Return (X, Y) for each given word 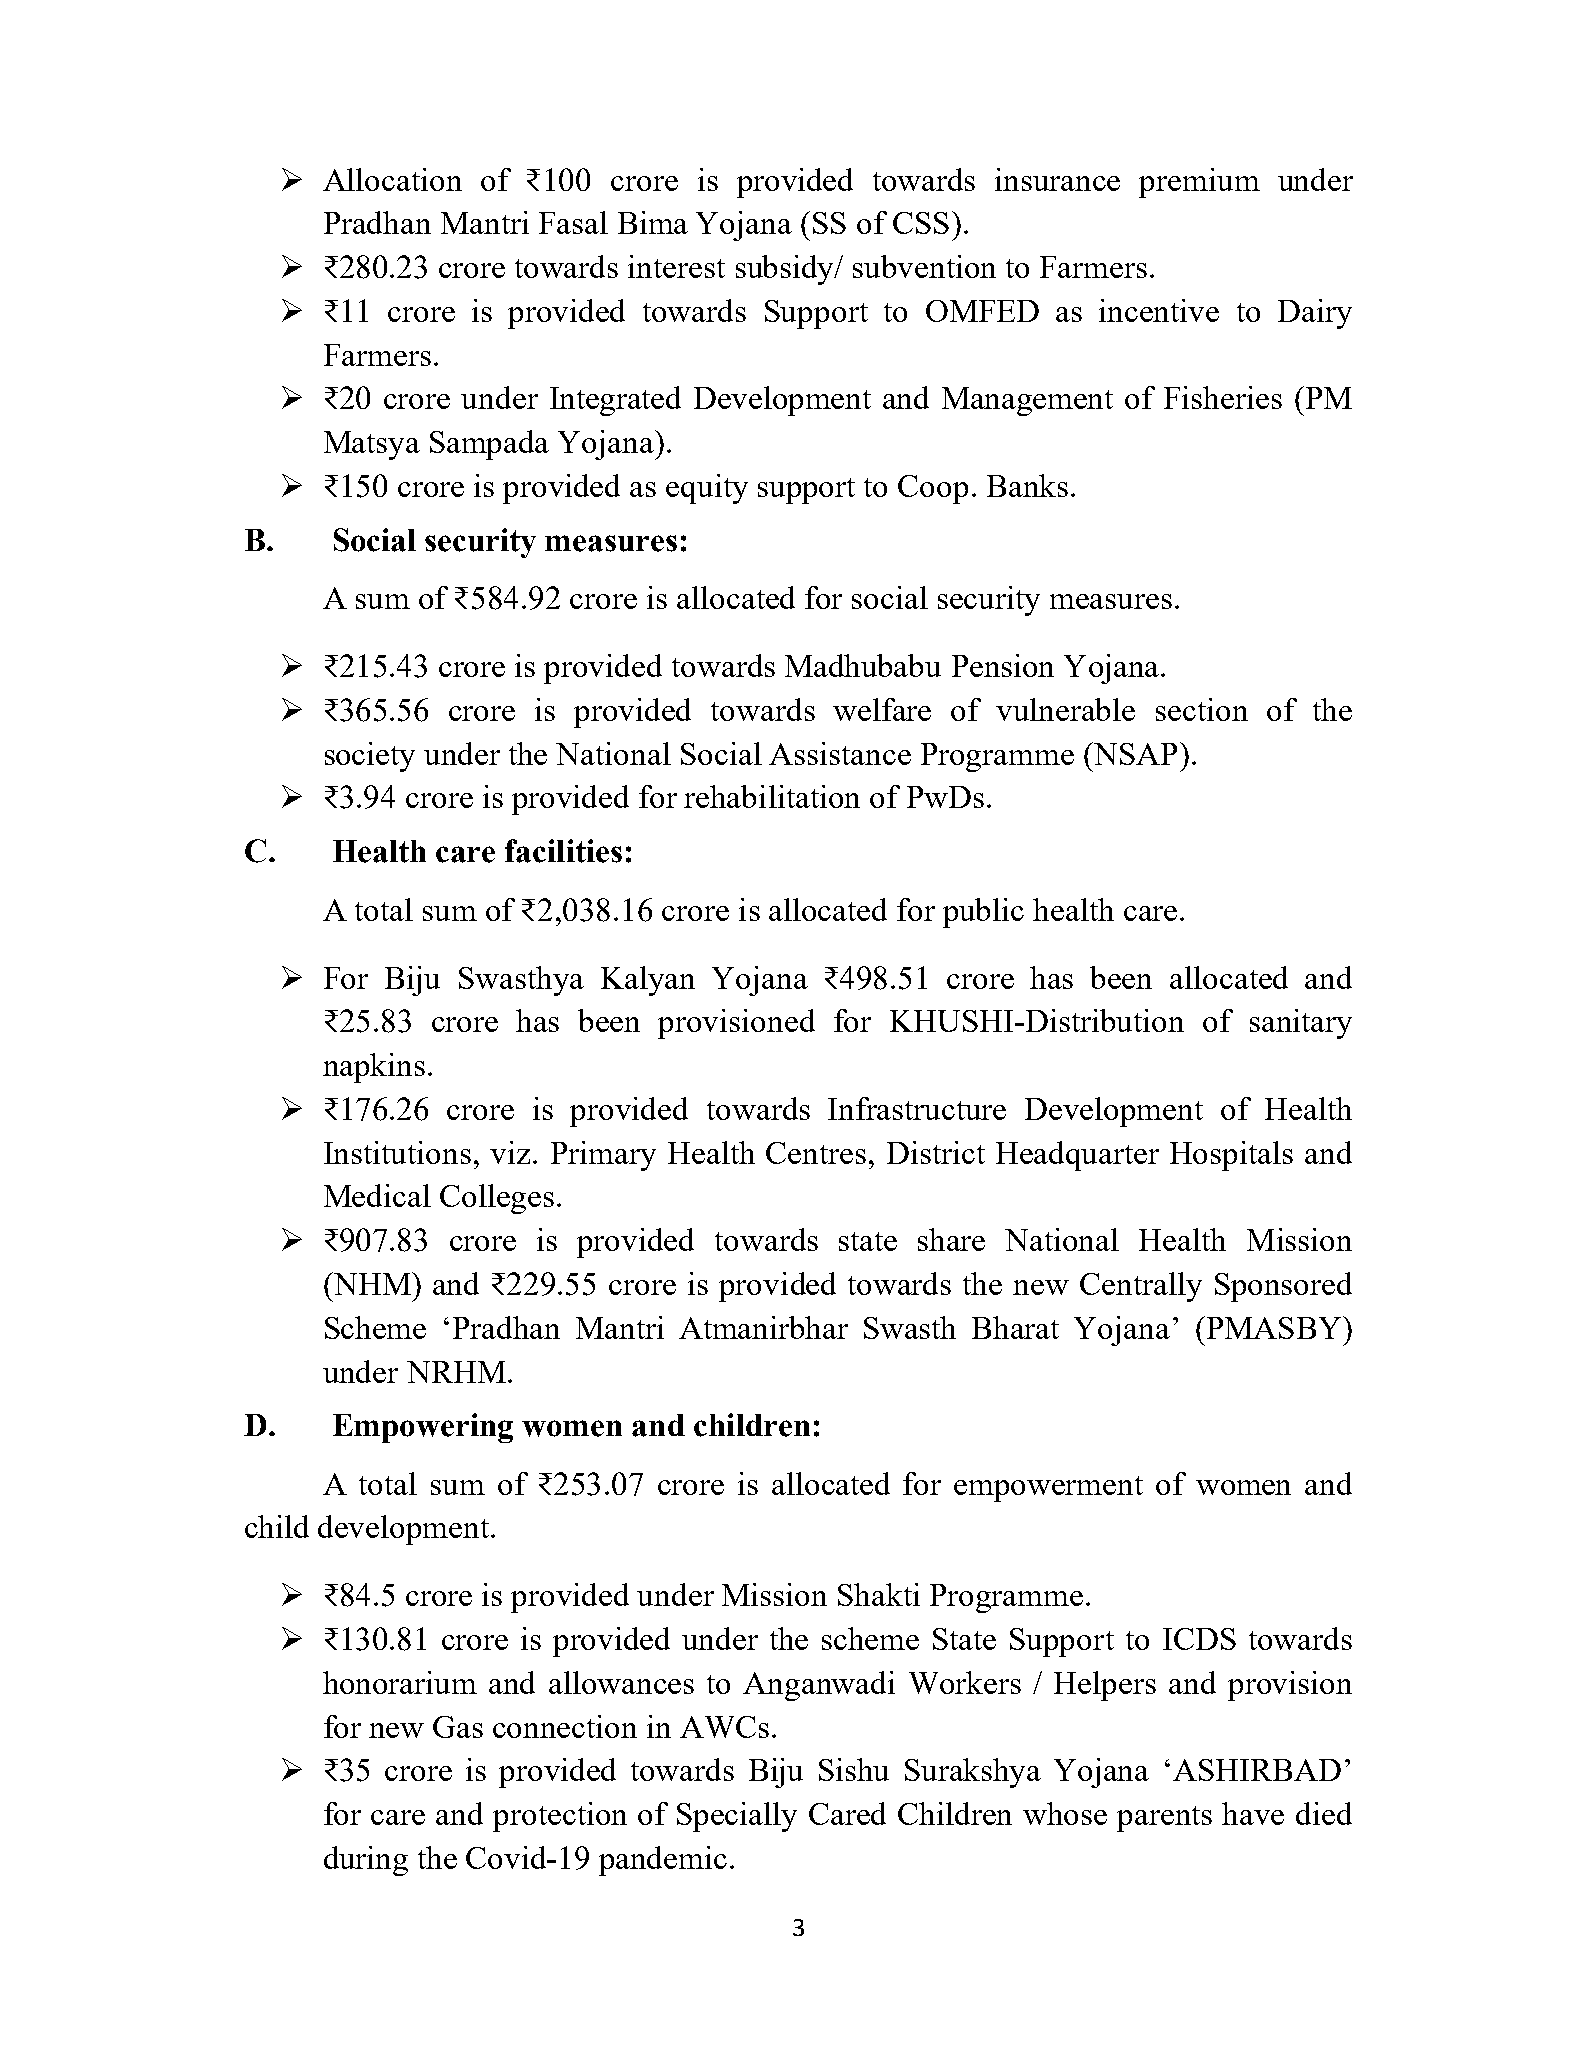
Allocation (392, 179)
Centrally (1141, 1287)
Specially (737, 1817)
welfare (882, 709)
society (370, 757)
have (1253, 1813)
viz (510, 1152)
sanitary (1301, 1024)
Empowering (423, 1428)
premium (1199, 183)
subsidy (786, 270)
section (1202, 709)
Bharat (1015, 1327)
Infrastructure (917, 1108)
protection (560, 1817)
